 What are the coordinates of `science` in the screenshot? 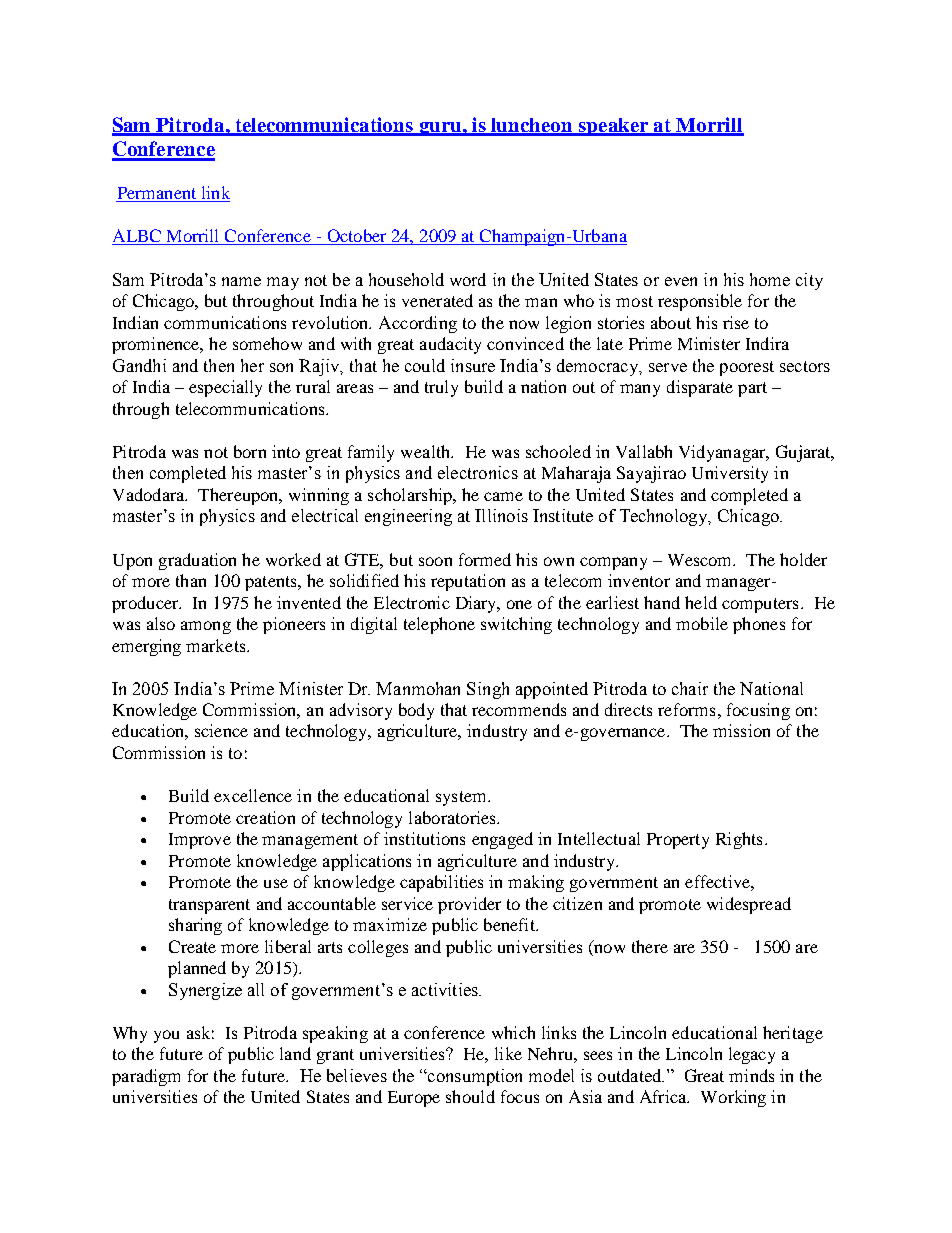 It's located at (221, 730).
